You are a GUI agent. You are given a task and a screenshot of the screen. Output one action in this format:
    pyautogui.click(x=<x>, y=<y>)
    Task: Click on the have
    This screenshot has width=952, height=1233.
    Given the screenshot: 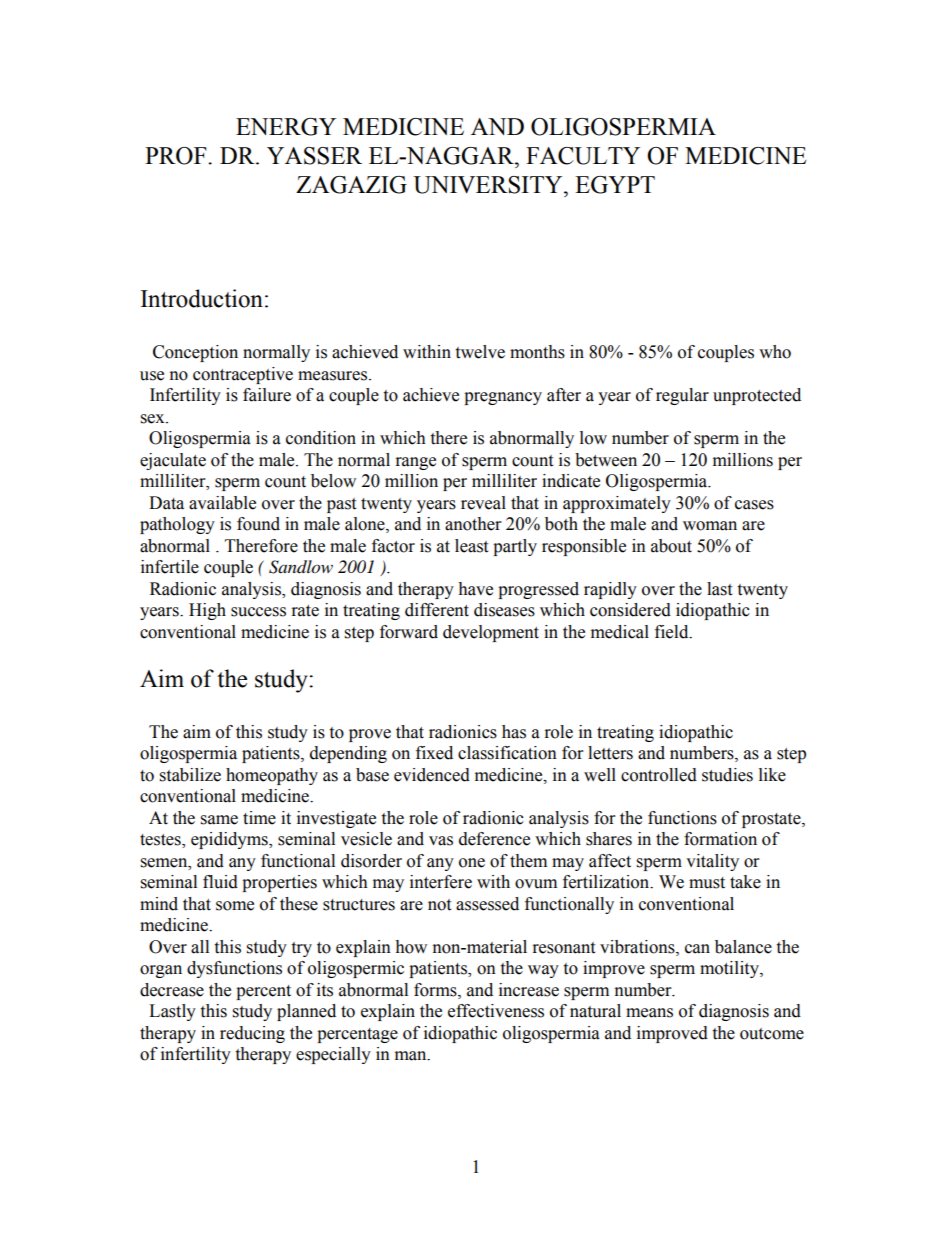 What is the action you would take?
    pyautogui.click(x=475, y=589)
